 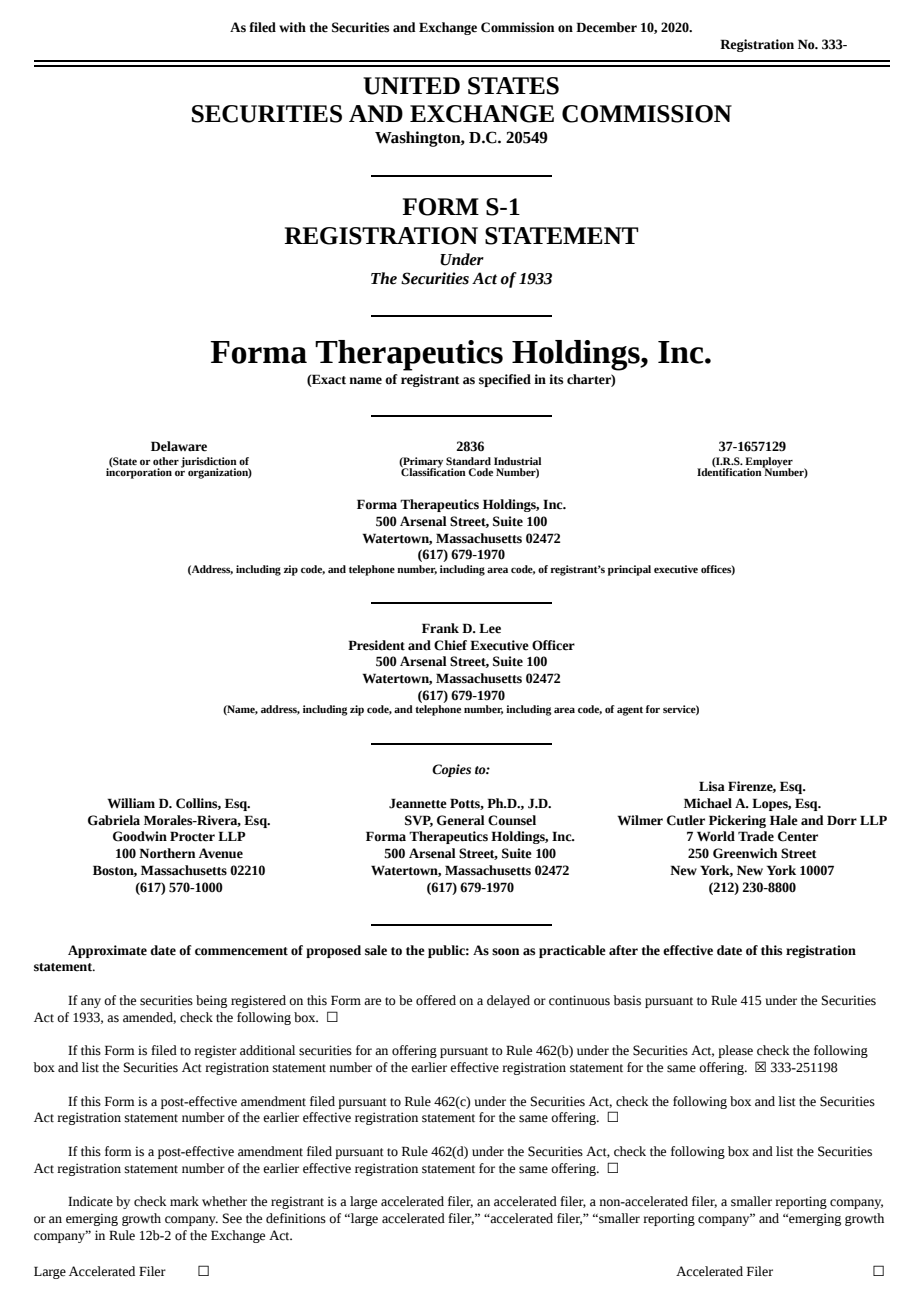 What do you see at coordinates (192, 836) in the screenshot?
I see `Procter` at bounding box center [192, 836].
